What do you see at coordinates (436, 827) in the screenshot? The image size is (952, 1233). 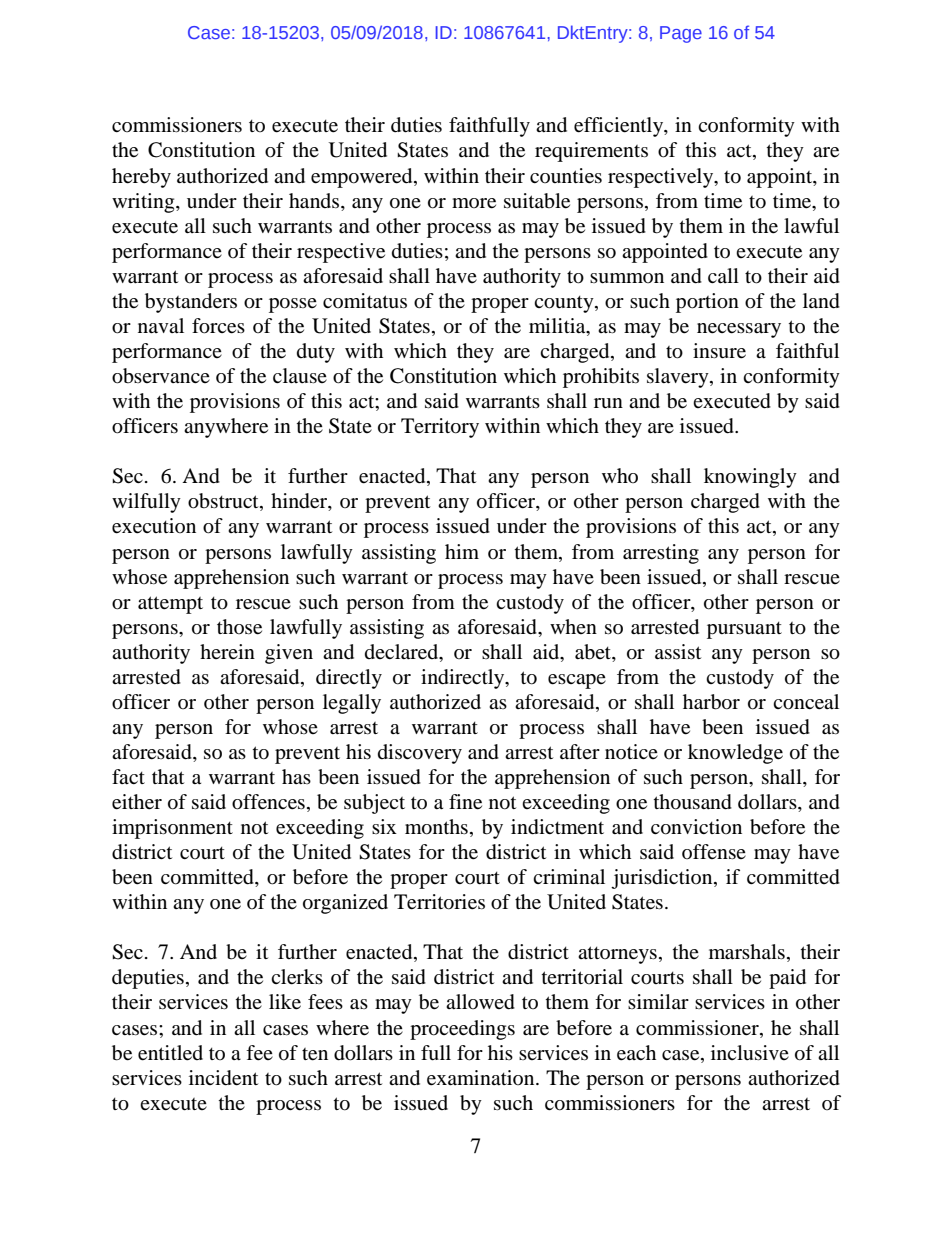 I see `months` at bounding box center [436, 827].
